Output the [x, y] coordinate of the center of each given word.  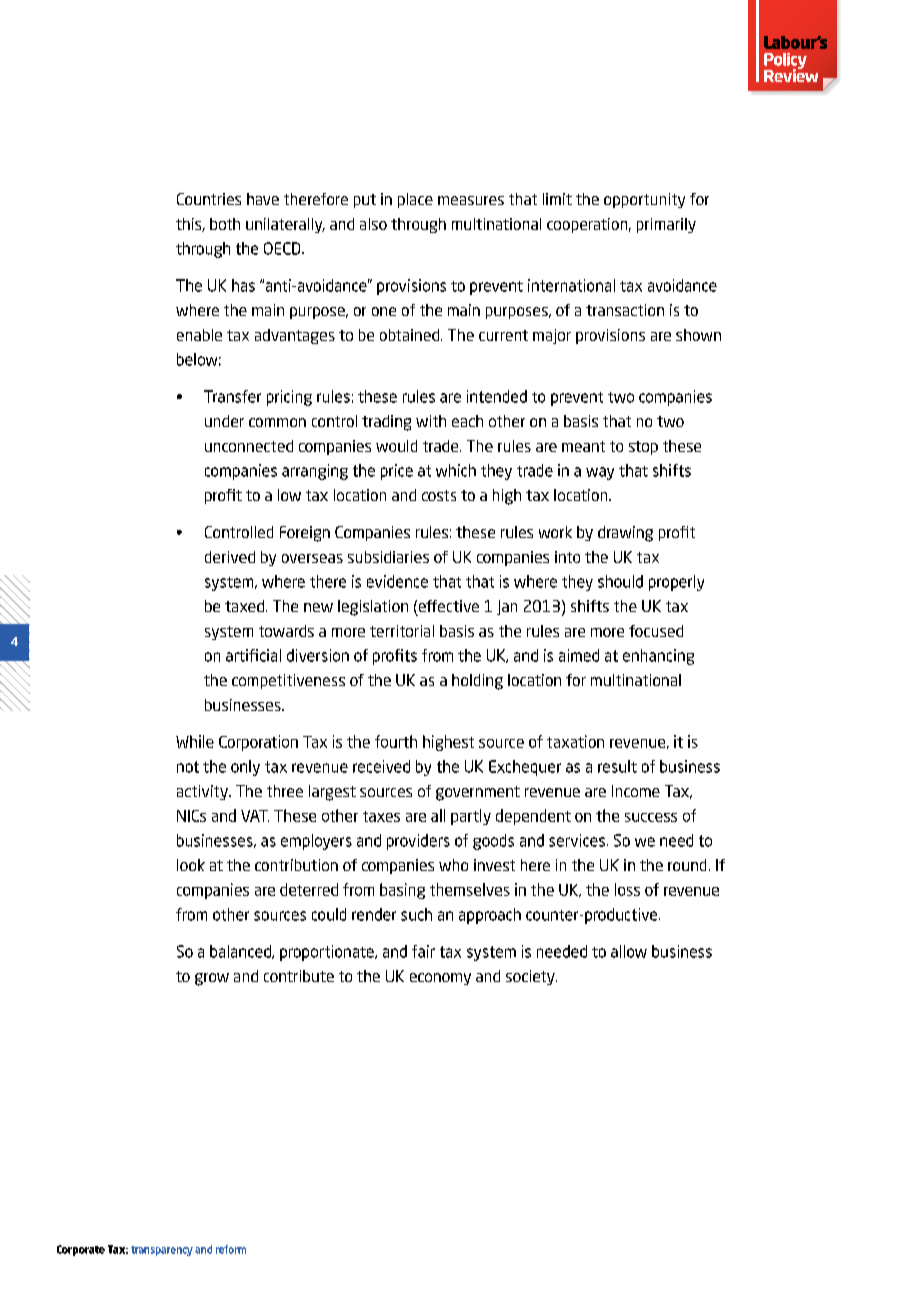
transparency [162, 1251]
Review [791, 74]
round [687, 865]
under [224, 421]
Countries [209, 199]
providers [418, 842]
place [415, 200]
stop [643, 448]
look [191, 865]
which [456, 470]
